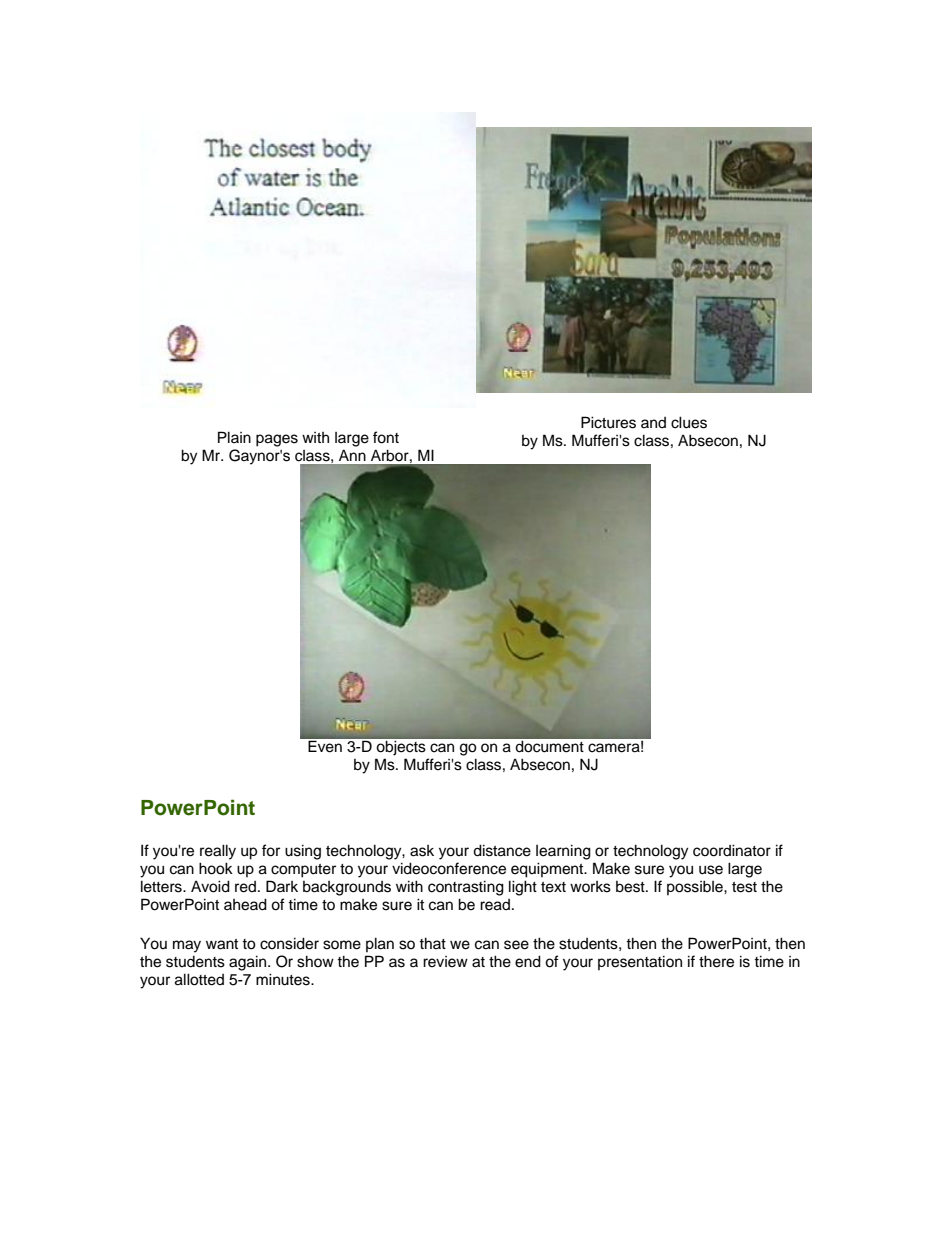  Describe the element at coordinates (218, 852) in the screenshot. I see `really` at that location.
